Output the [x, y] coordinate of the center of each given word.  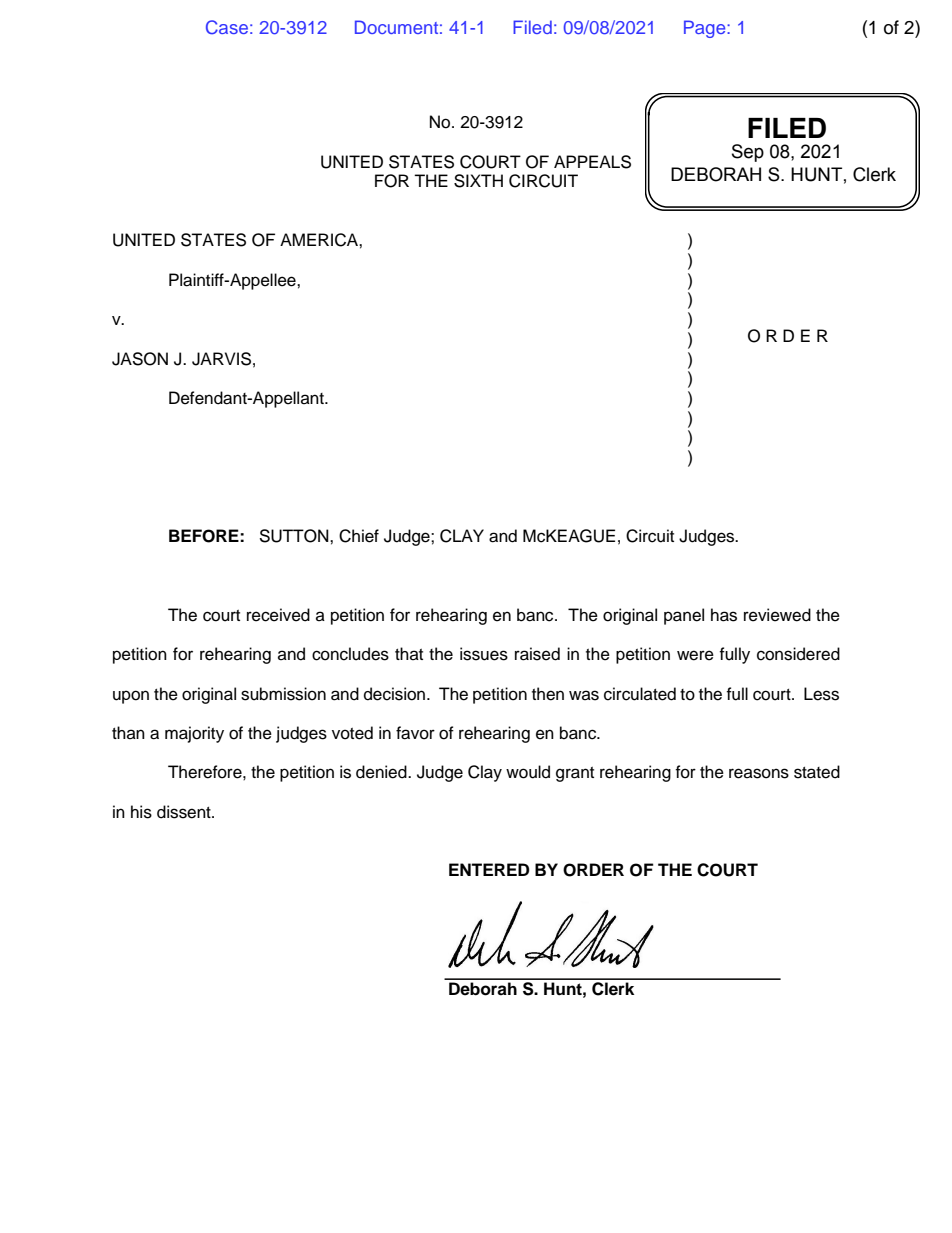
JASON [140, 359]
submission [283, 694]
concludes [350, 654]
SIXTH [478, 181]
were [695, 655]
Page [706, 29]
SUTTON [295, 536]
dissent [185, 812]
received [278, 615]
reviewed [777, 615]
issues [484, 654]
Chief [359, 536]
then [548, 694]
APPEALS [592, 162]
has [724, 615]
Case [227, 27]
